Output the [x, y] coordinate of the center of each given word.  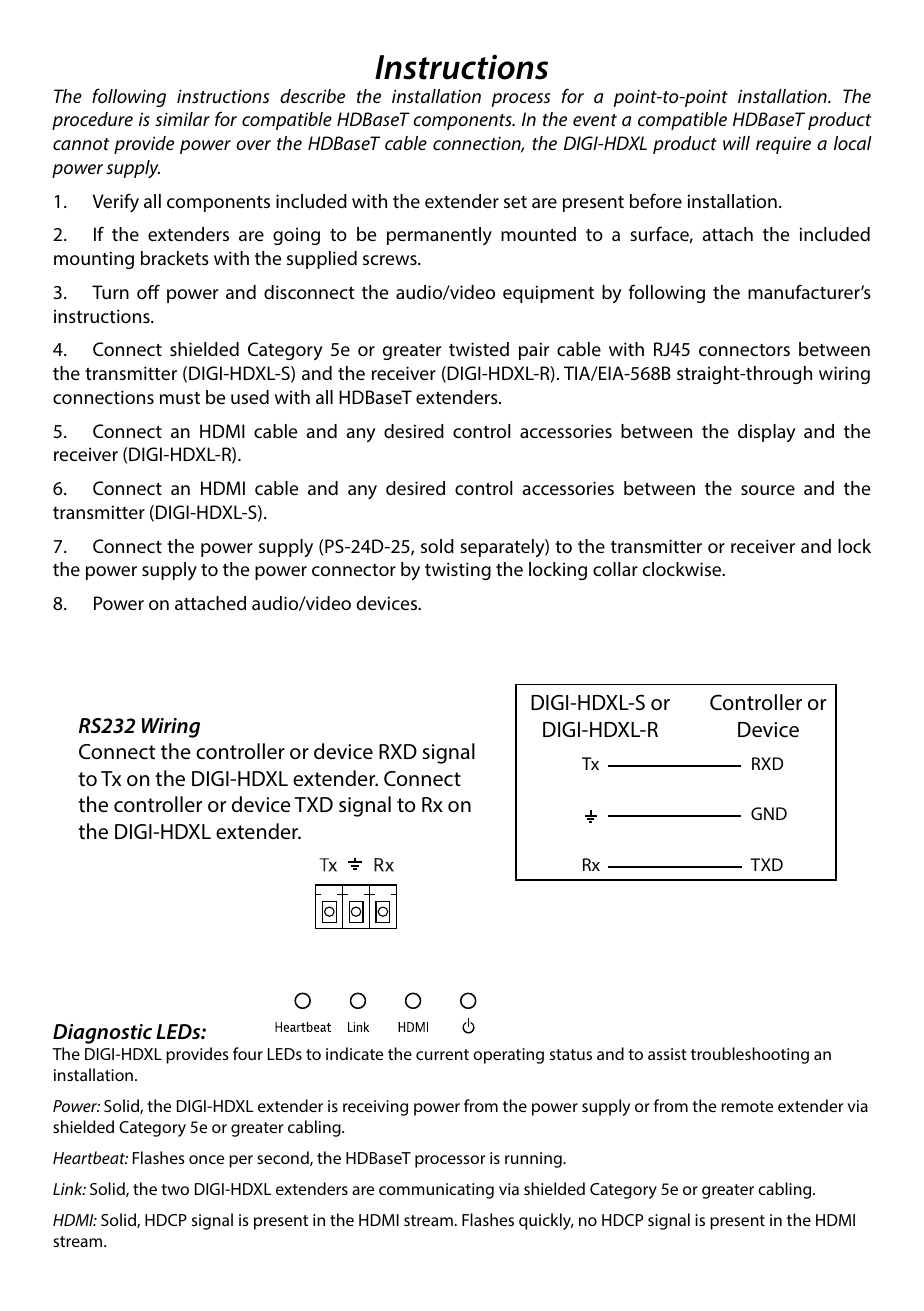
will [736, 143]
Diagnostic [102, 1034]
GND [769, 813]
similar [182, 119]
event [595, 120]
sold [437, 546]
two [175, 1189]
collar [615, 569]
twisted [479, 349]
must [180, 398]
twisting [458, 571]
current [442, 1054]
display [767, 433]
